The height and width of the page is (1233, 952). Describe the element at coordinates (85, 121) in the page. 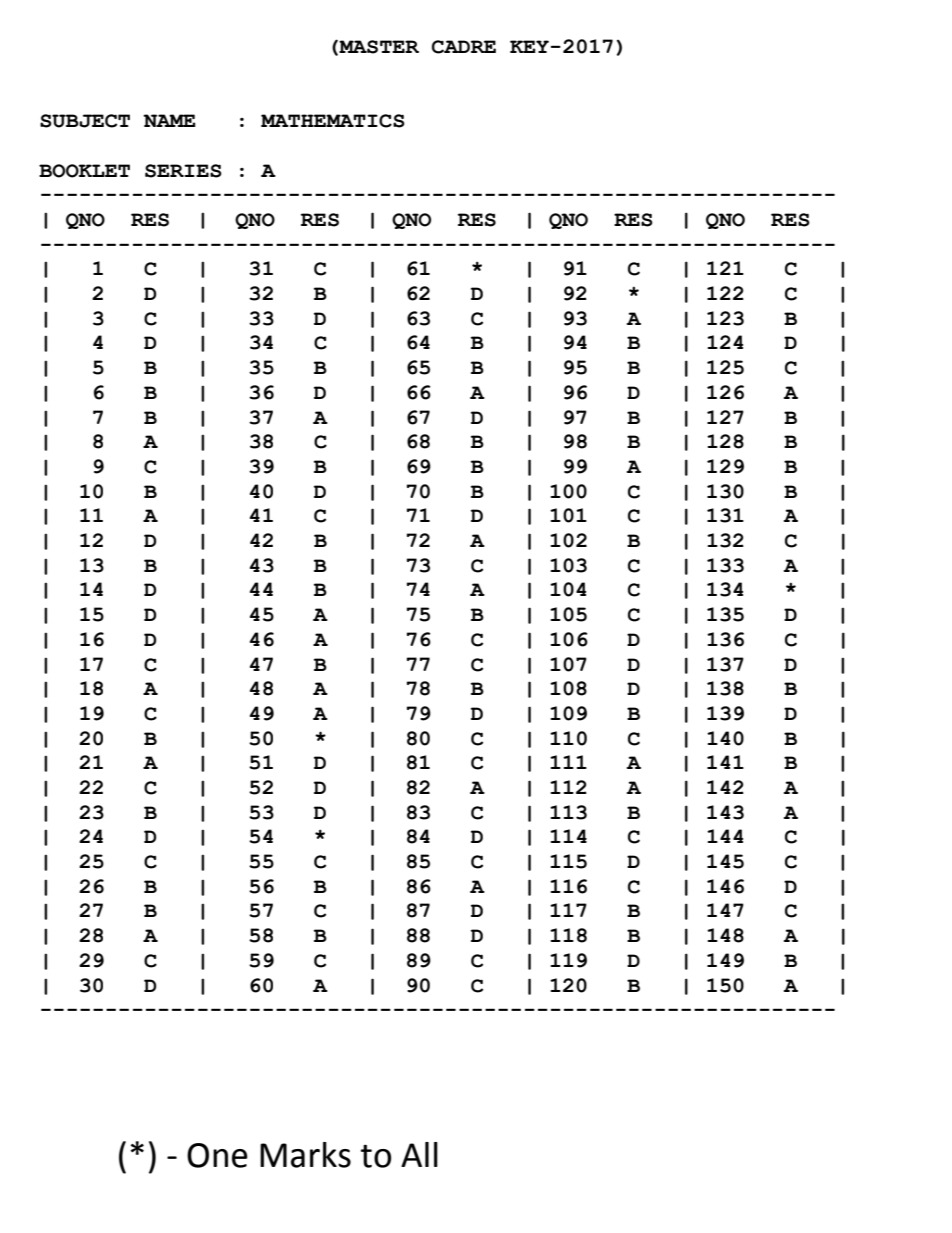

I see `SUBJECT` at that location.
